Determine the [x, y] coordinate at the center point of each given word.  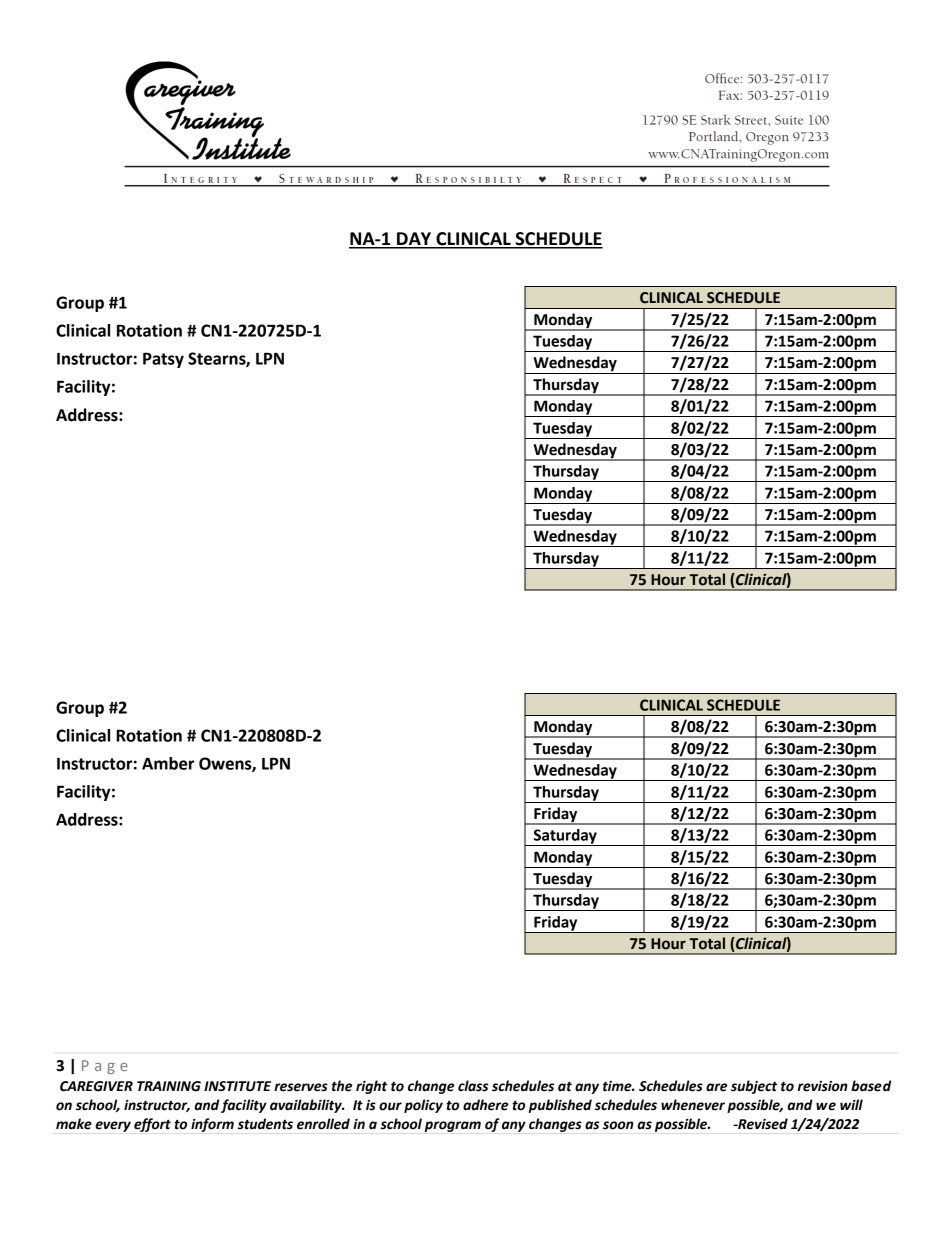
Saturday [565, 837]
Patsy [163, 360]
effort [152, 1125]
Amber [168, 763]
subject [754, 1087]
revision [823, 1086]
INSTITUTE [237, 1086]
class [473, 1086]
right [371, 1087]
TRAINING [169, 1086]
